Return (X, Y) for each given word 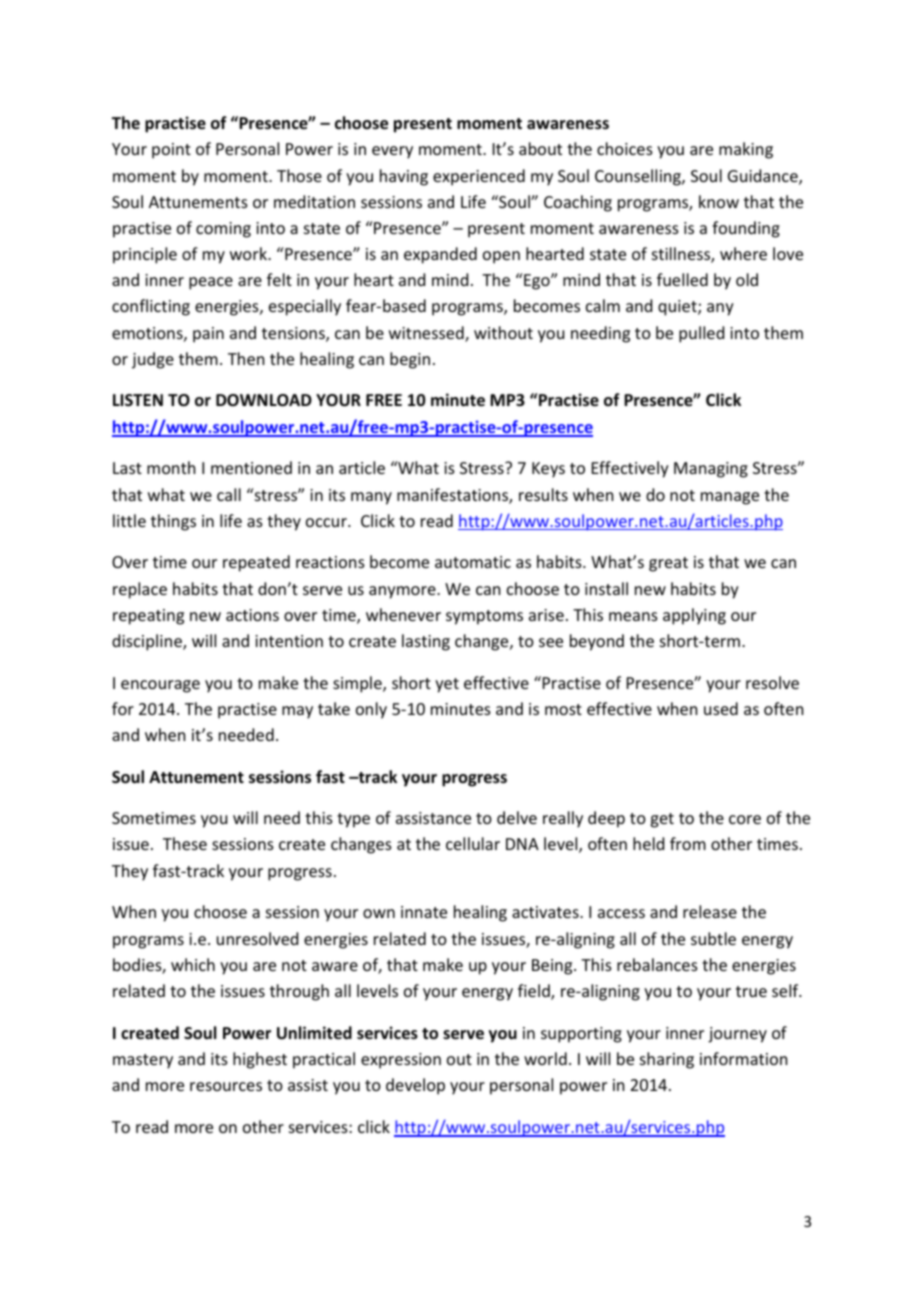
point (171, 151)
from (688, 843)
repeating (148, 617)
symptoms (484, 617)
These (185, 843)
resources (226, 1086)
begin (410, 360)
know (719, 201)
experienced (479, 177)
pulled (701, 334)
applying (694, 616)
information (743, 1058)
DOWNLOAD (264, 400)
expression (401, 1061)
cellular (473, 843)
